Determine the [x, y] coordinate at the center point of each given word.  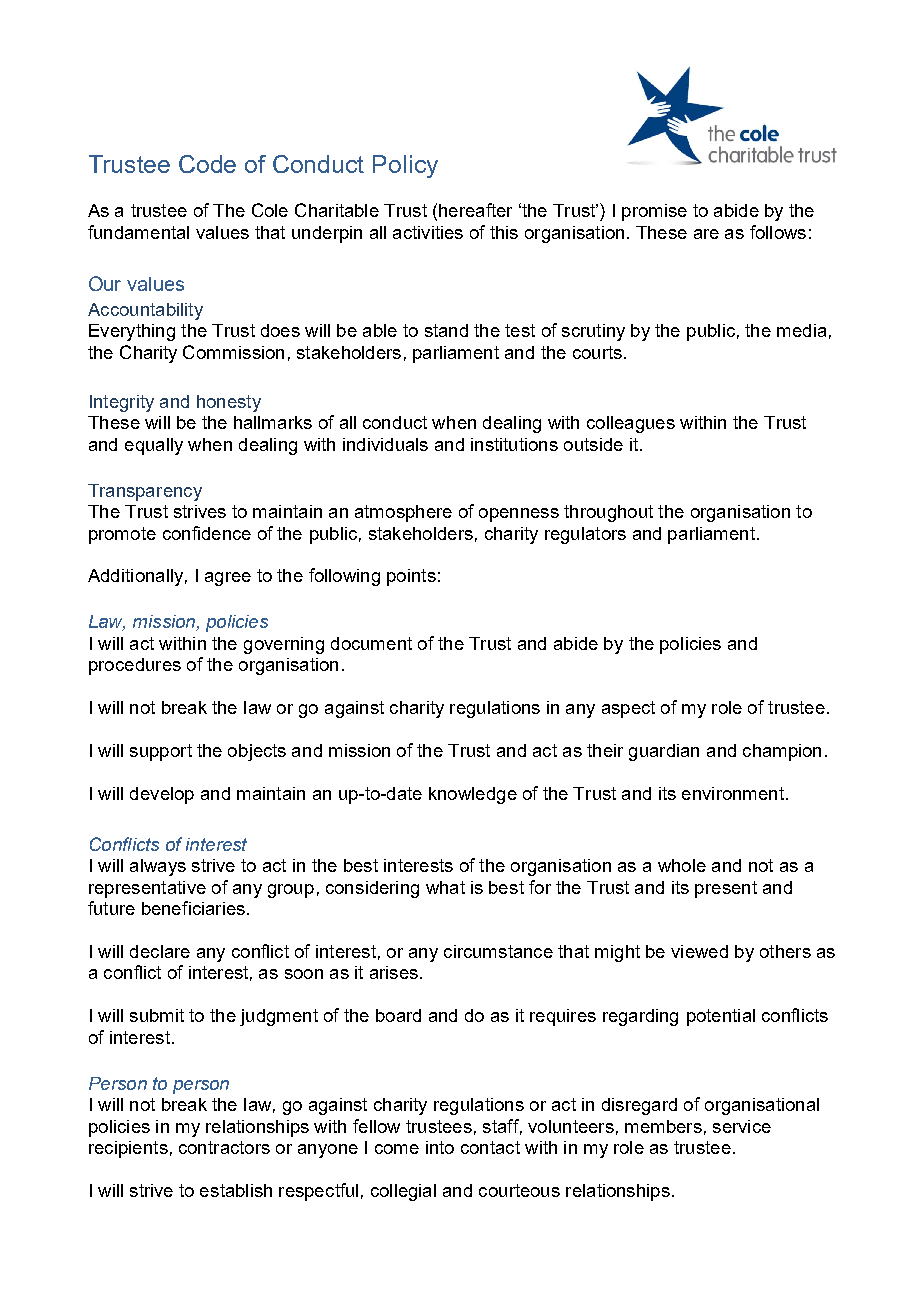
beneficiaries [193, 908]
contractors [224, 1147]
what [445, 887]
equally [154, 446]
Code [207, 164]
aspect [628, 709]
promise [654, 212]
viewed [699, 951]
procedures [135, 666]
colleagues [631, 424]
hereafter [475, 210]
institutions [514, 444]
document [371, 643]
